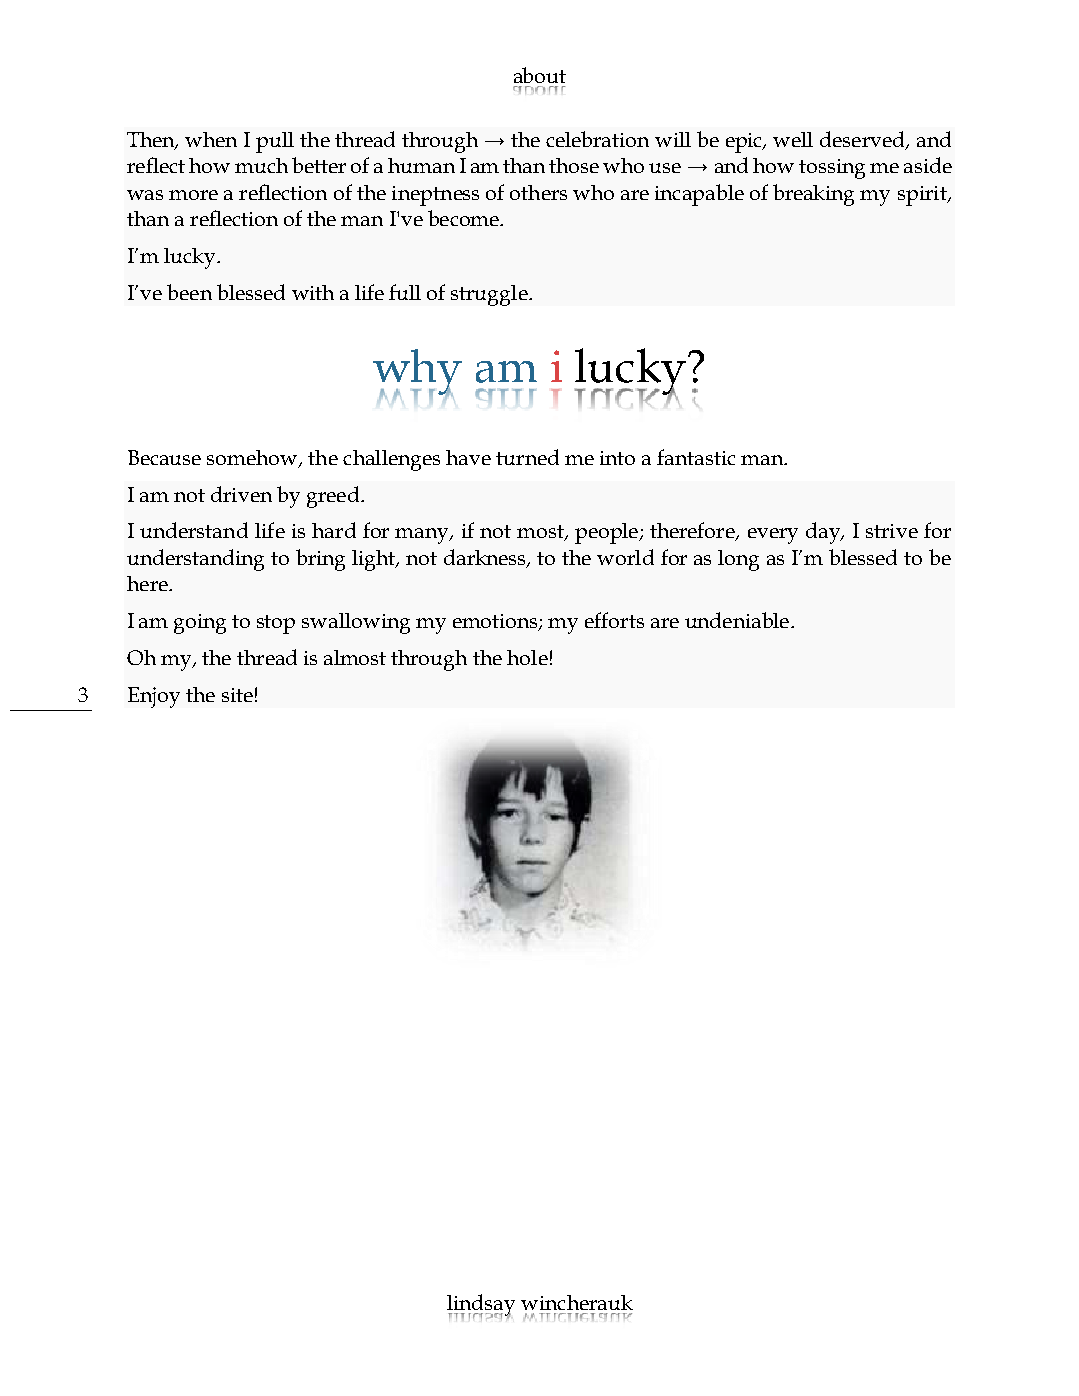 This page has height=1396, width=1079. What do you see at coordinates (237, 695) in the page?
I see `site` at bounding box center [237, 695].
